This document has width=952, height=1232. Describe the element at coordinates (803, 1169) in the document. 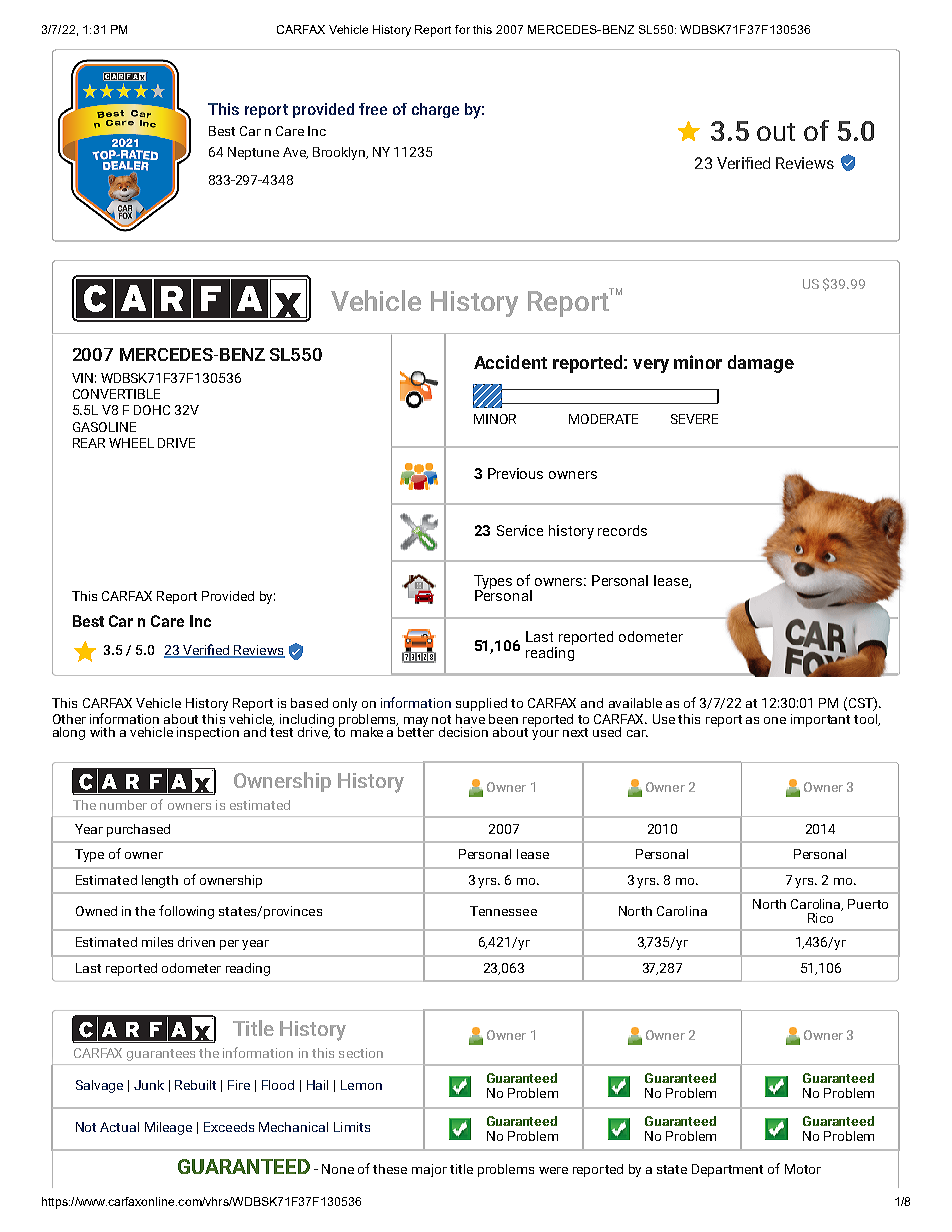

I see `Motor` at that location.
